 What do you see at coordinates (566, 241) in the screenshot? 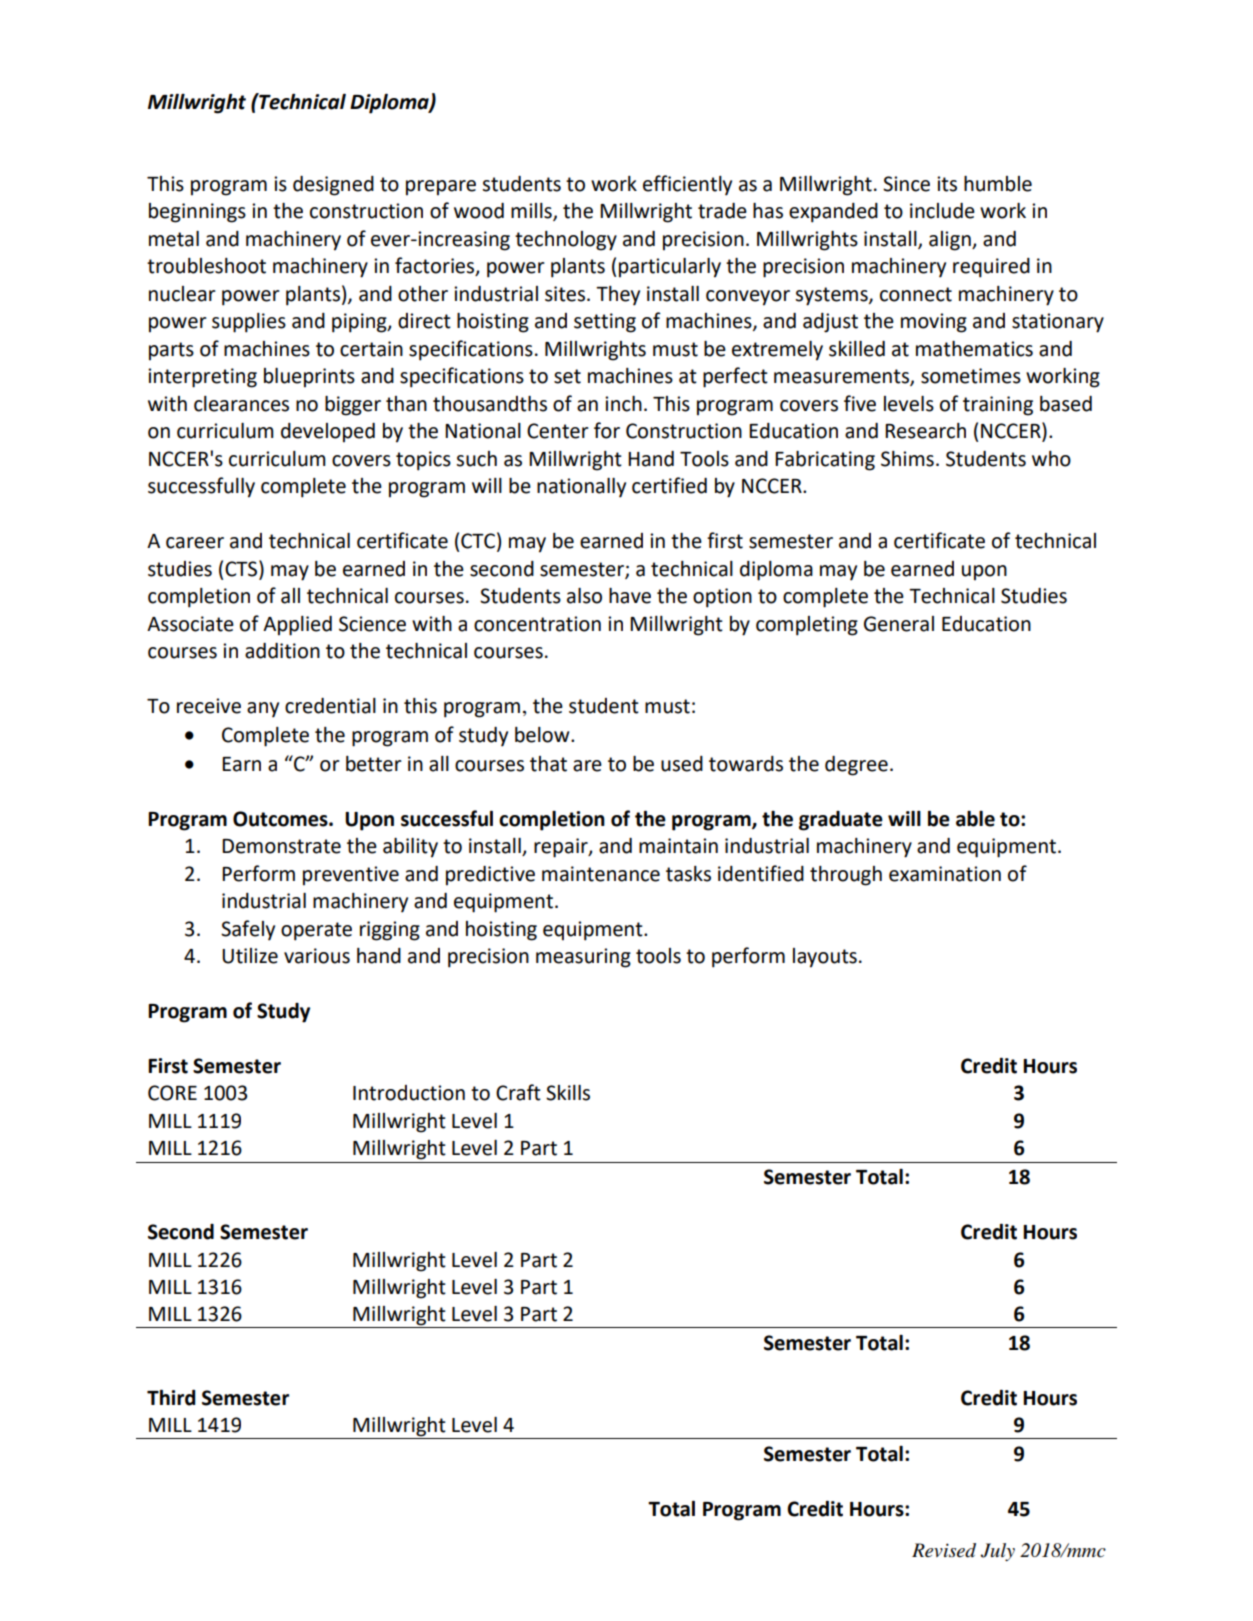
I see `technology` at bounding box center [566, 241].
